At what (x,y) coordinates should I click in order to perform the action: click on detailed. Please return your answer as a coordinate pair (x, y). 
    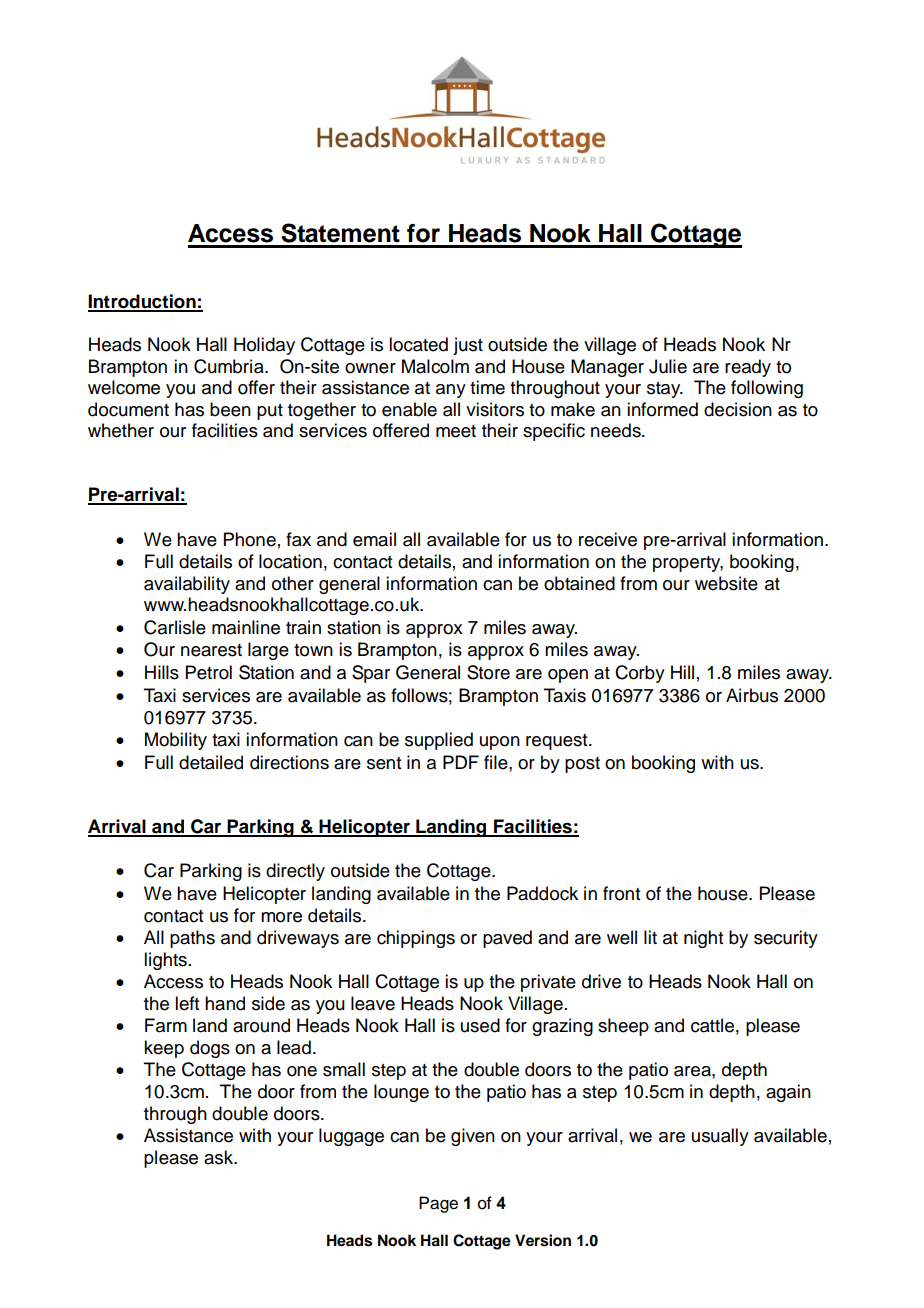
    Looking at the image, I should click on (211, 762).
